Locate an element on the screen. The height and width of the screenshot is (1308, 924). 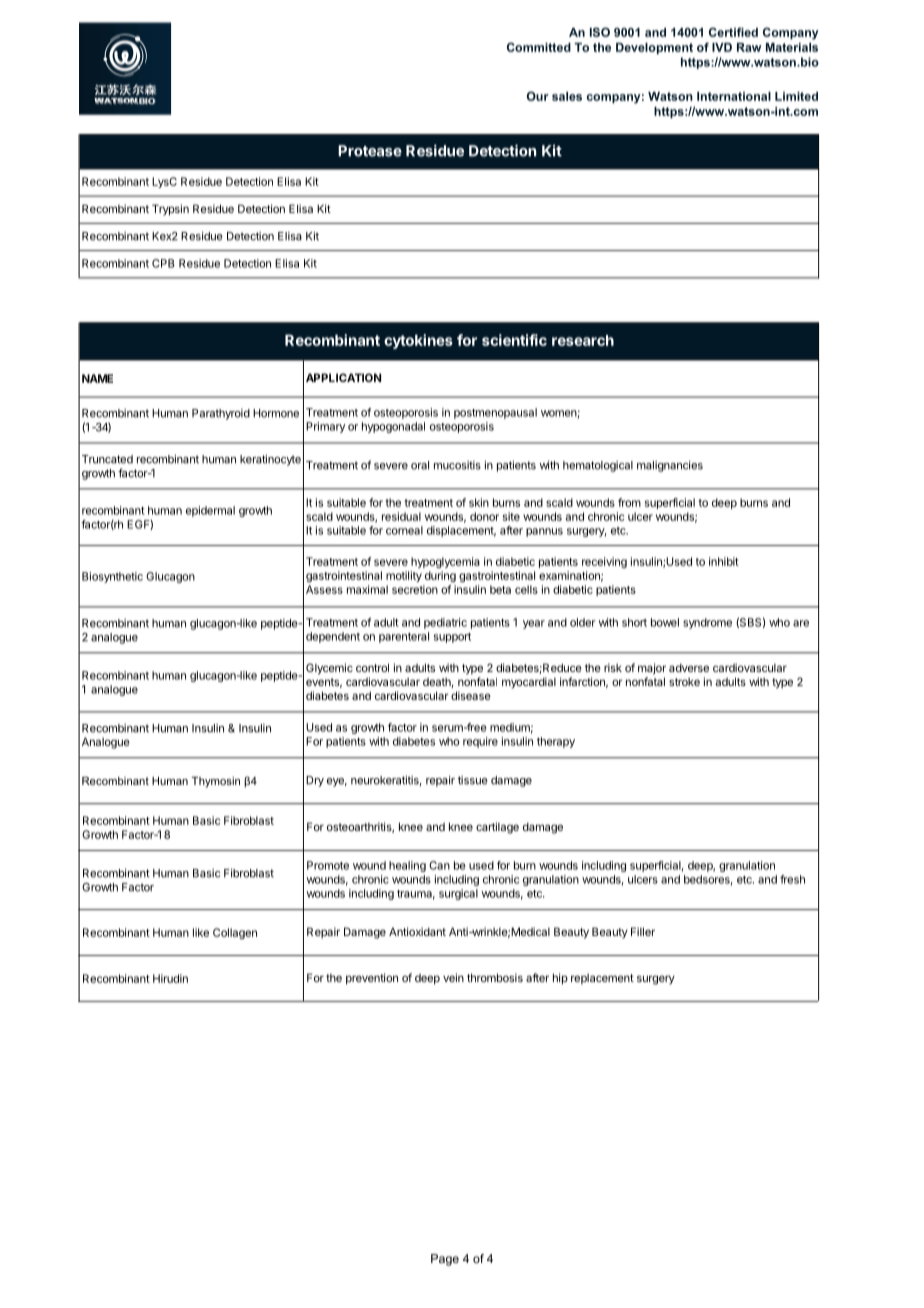
malignancies is located at coordinates (670, 466).
